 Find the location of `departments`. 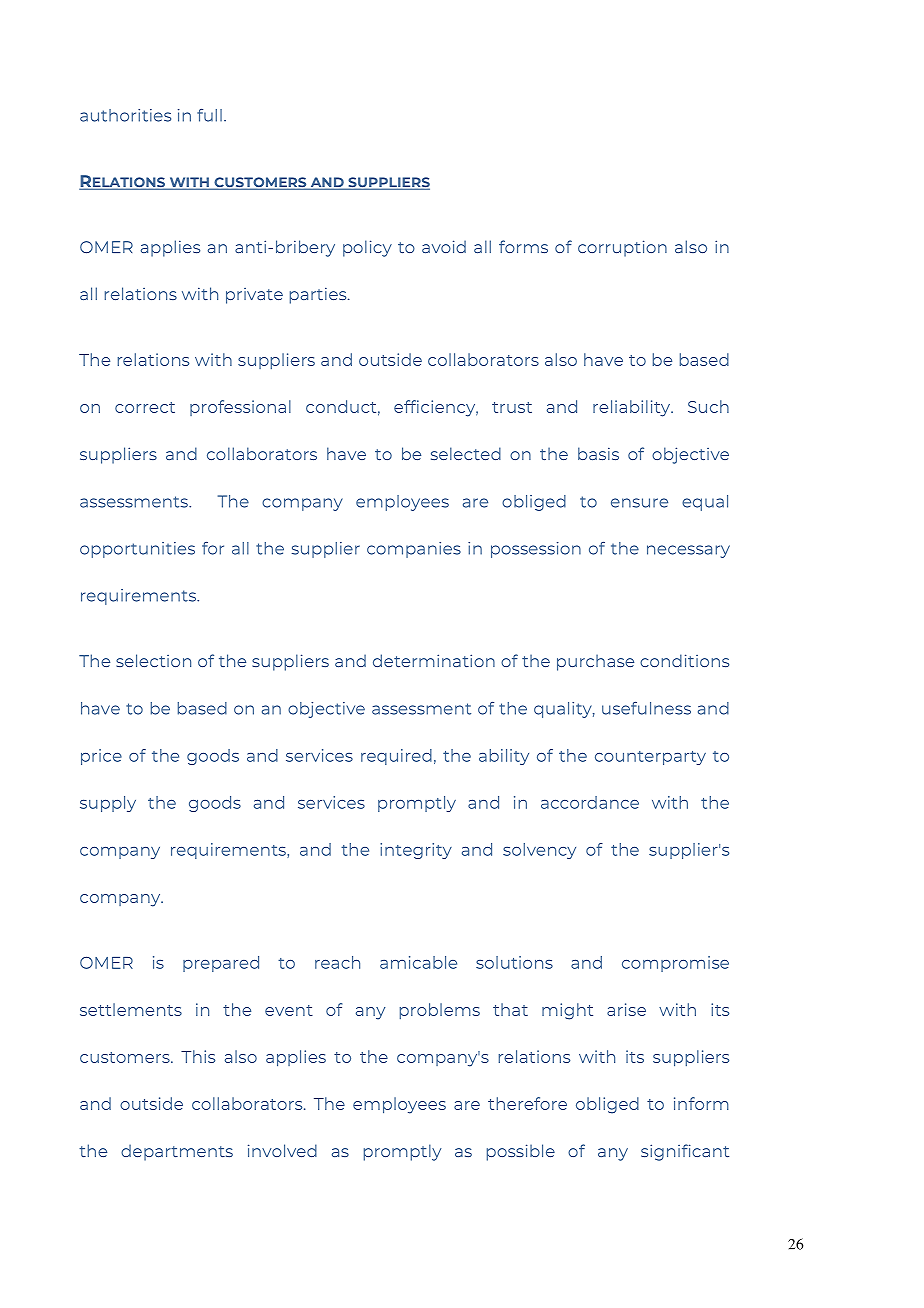

departments is located at coordinates (177, 1152).
